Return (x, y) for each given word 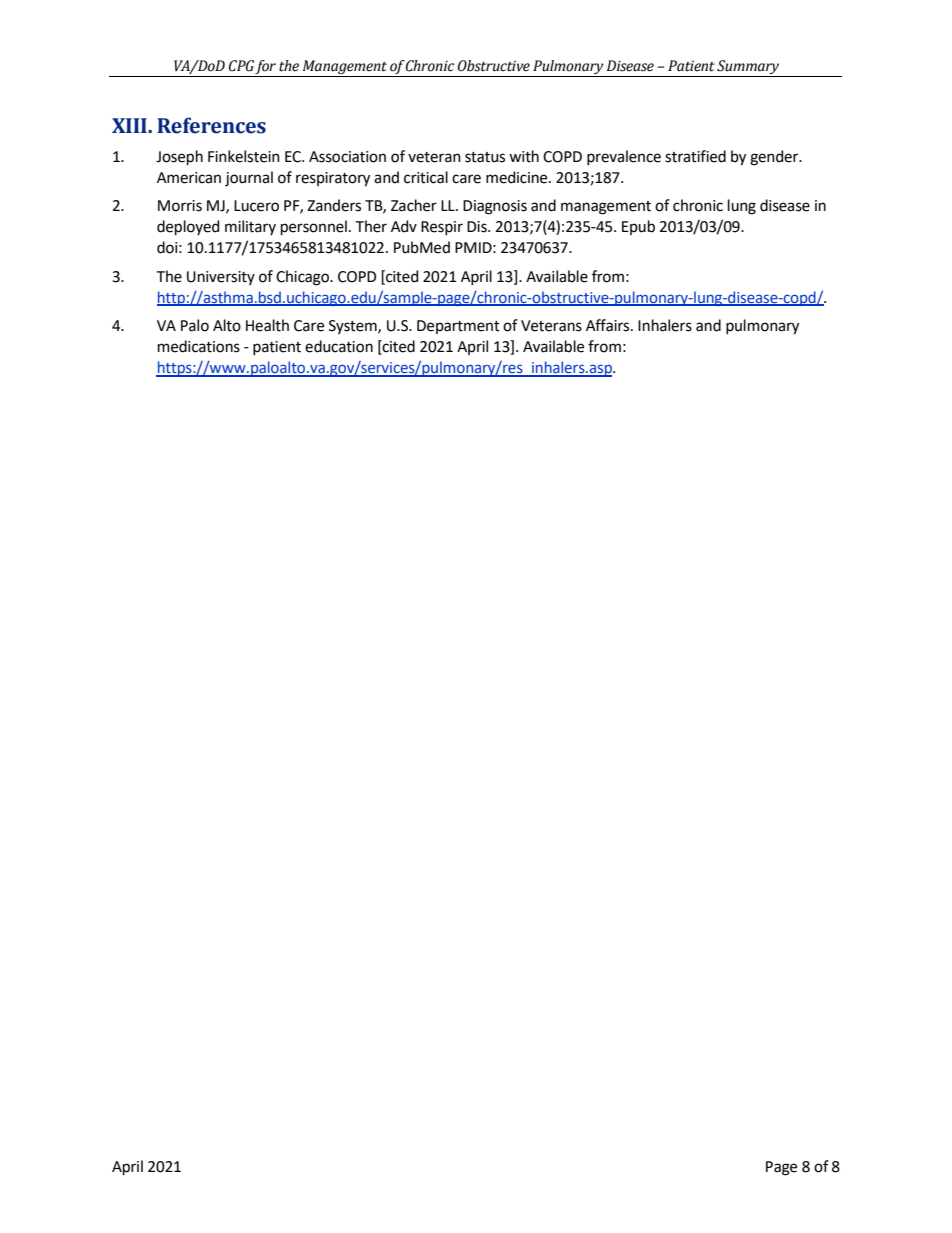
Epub (638, 227)
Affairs (609, 325)
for (266, 68)
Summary (749, 68)
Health (267, 325)
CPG (241, 66)
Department (458, 327)
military (250, 227)
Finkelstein (244, 156)
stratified (695, 156)
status (485, 157)
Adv (404, 226)
